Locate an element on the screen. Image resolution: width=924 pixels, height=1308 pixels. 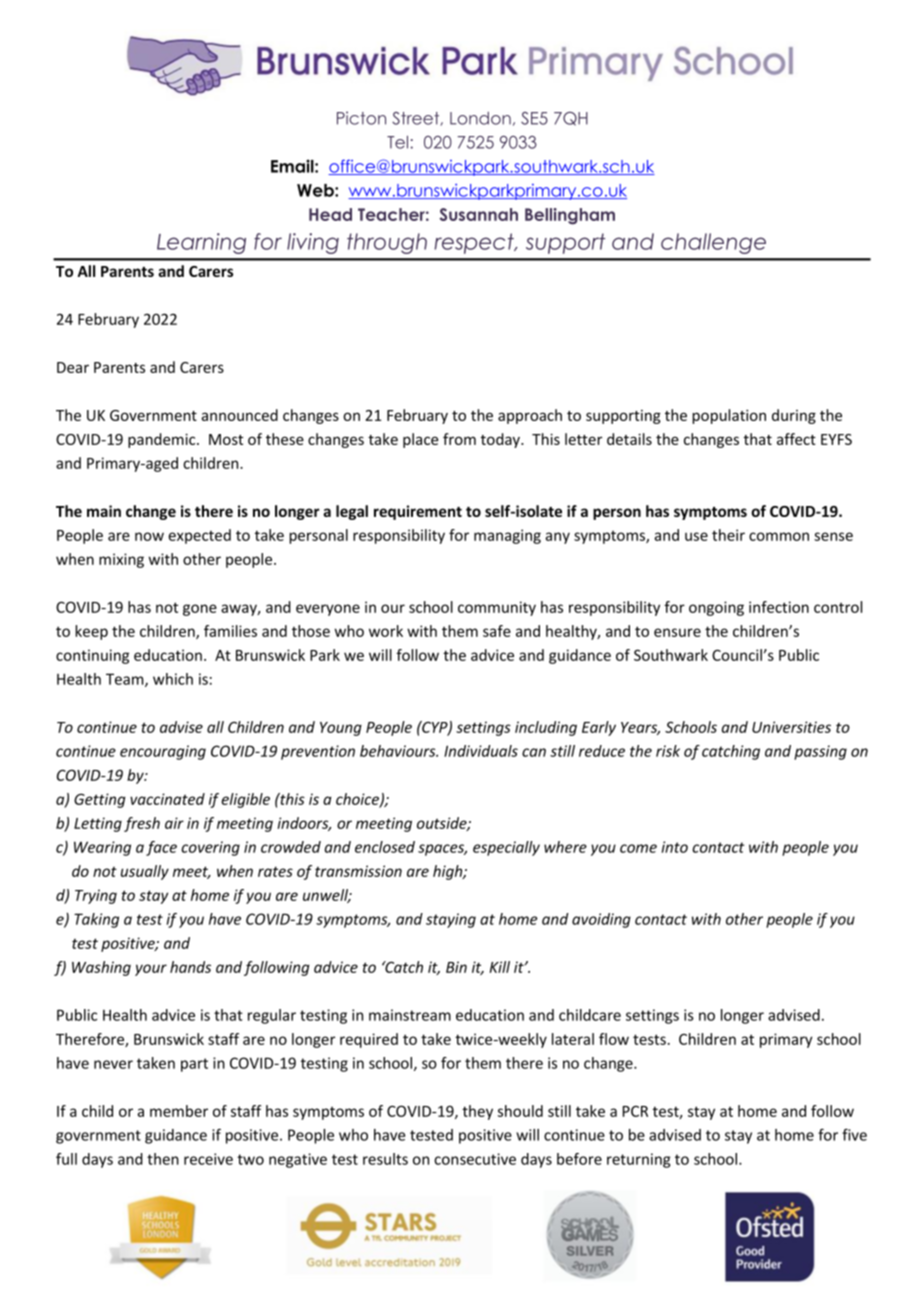
Learning is located at coordinates (201, 243).
